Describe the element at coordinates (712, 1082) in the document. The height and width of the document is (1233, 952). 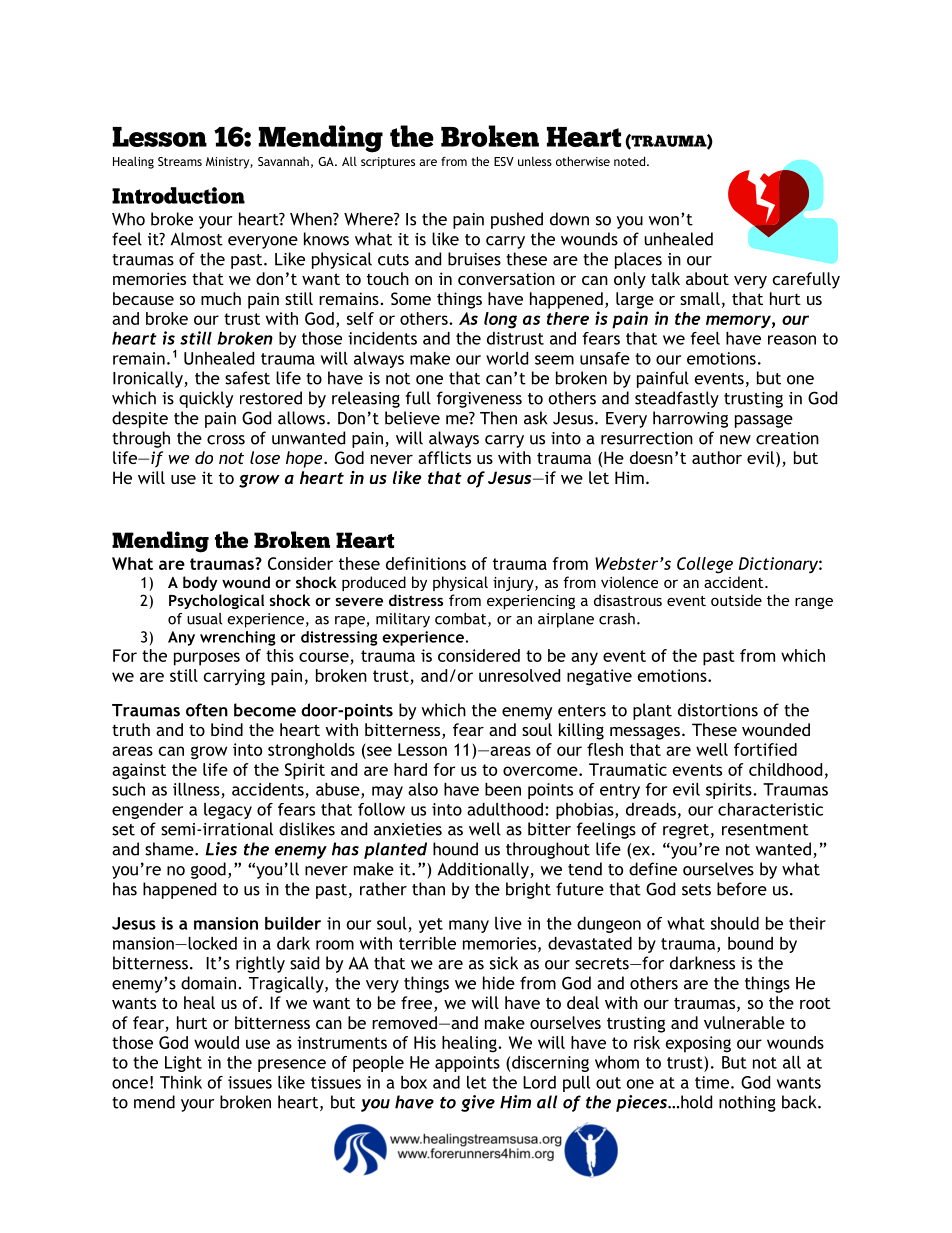
I see `time` at that location.
